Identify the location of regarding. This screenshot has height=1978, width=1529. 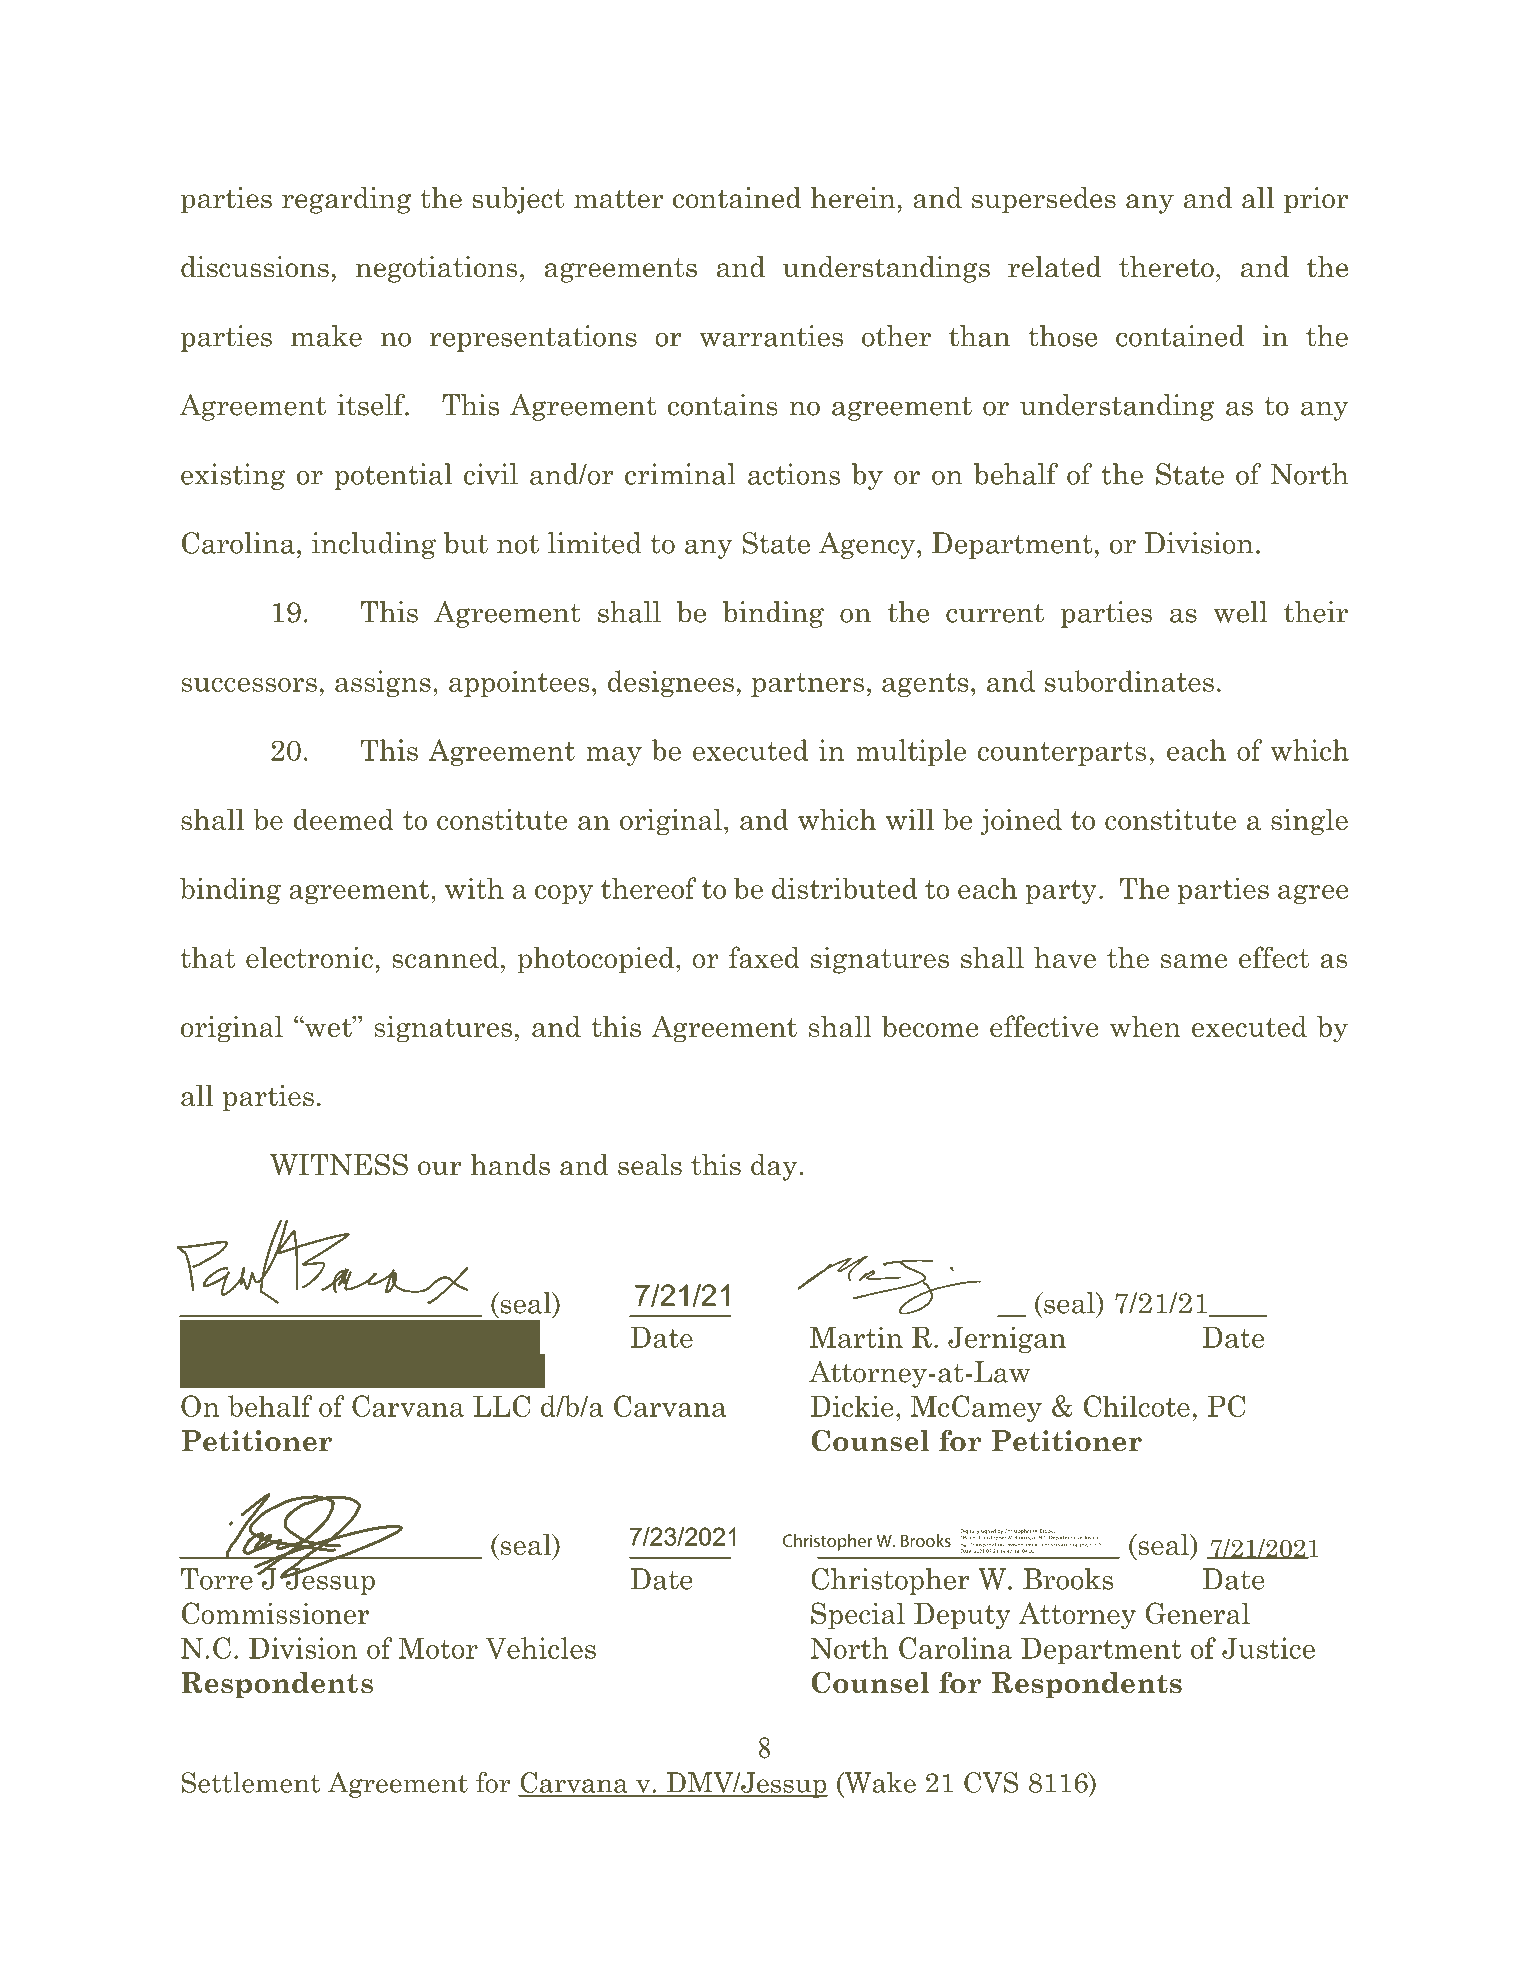
(346, 200).
